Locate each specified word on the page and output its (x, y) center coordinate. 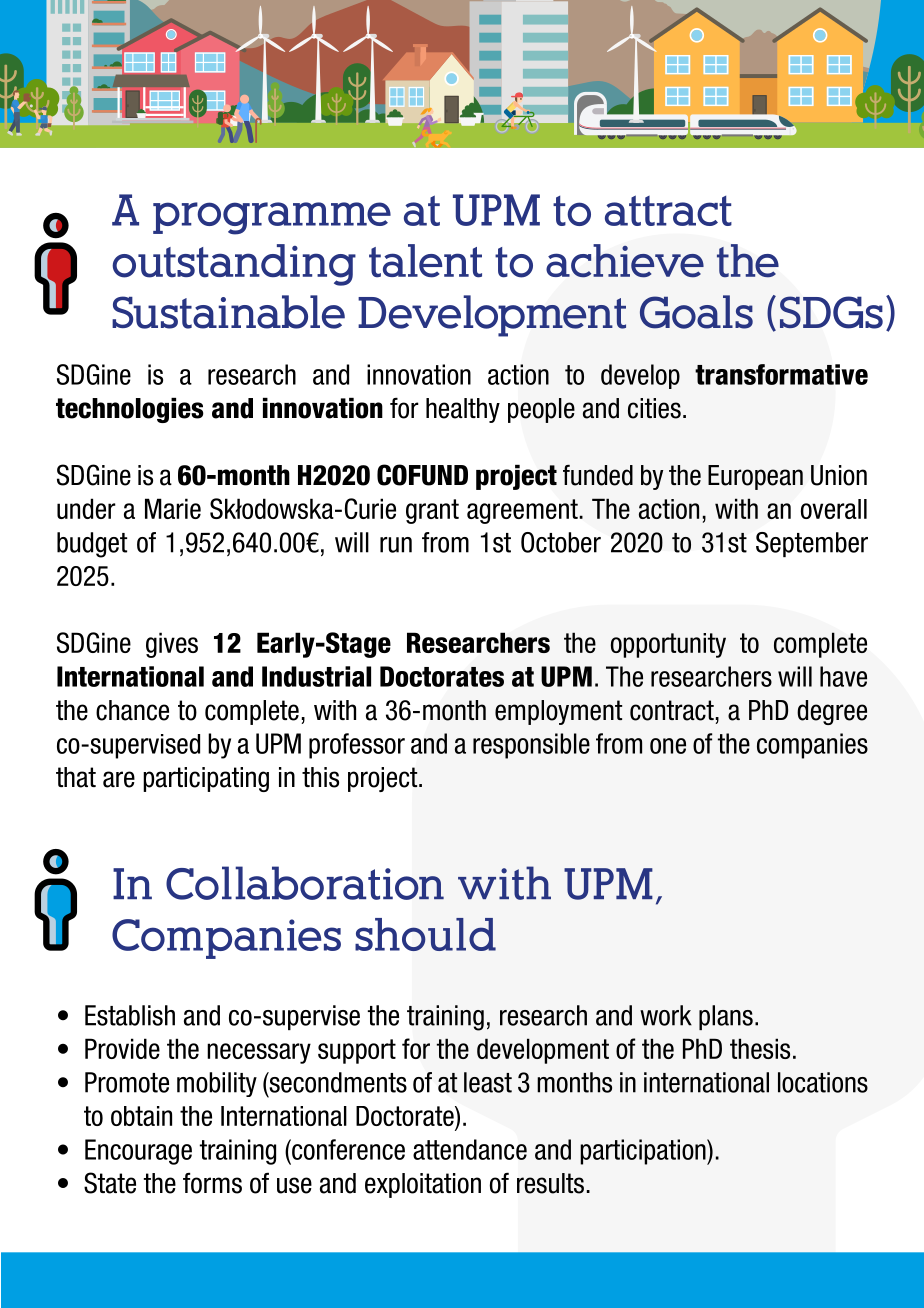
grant (432, 511)
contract (672, 710)
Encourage (138, 1152)
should (425, 934)
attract (668, 210)
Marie (173, 508)
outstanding (234, 265)
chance (132, 710)
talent (425, 261)
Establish (130, 1015)
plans (726, 1017)
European (755, 477)
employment (558, 712)
